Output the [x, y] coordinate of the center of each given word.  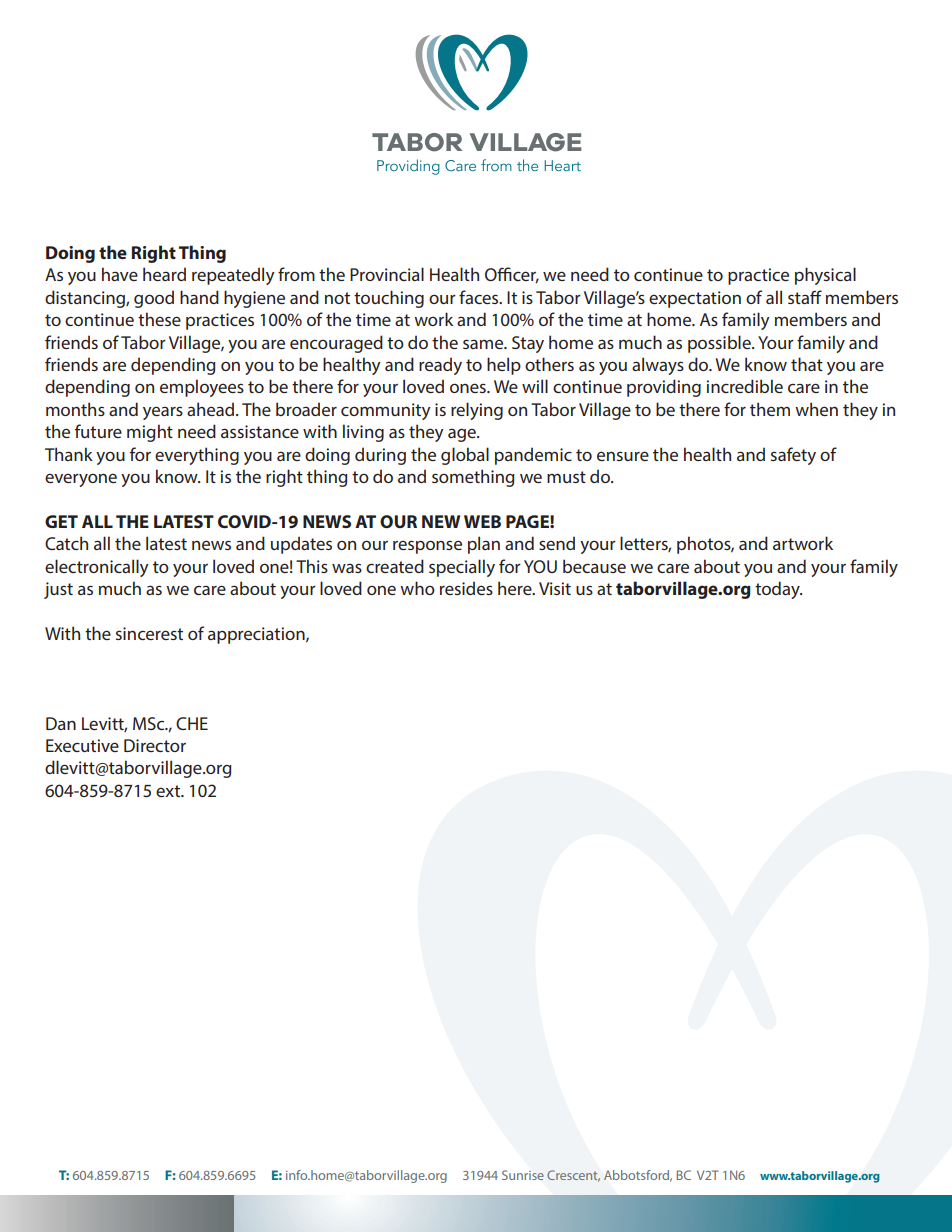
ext [169, 791]
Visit [555, 588]
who [417, 588]
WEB [482, 521]
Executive [82, 745]
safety [793, 456]
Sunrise [523, 1175]
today [778, 590]
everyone [81, 480]
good [154, 299]
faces [480, 297]
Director [155, 745]
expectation [695, 299]
